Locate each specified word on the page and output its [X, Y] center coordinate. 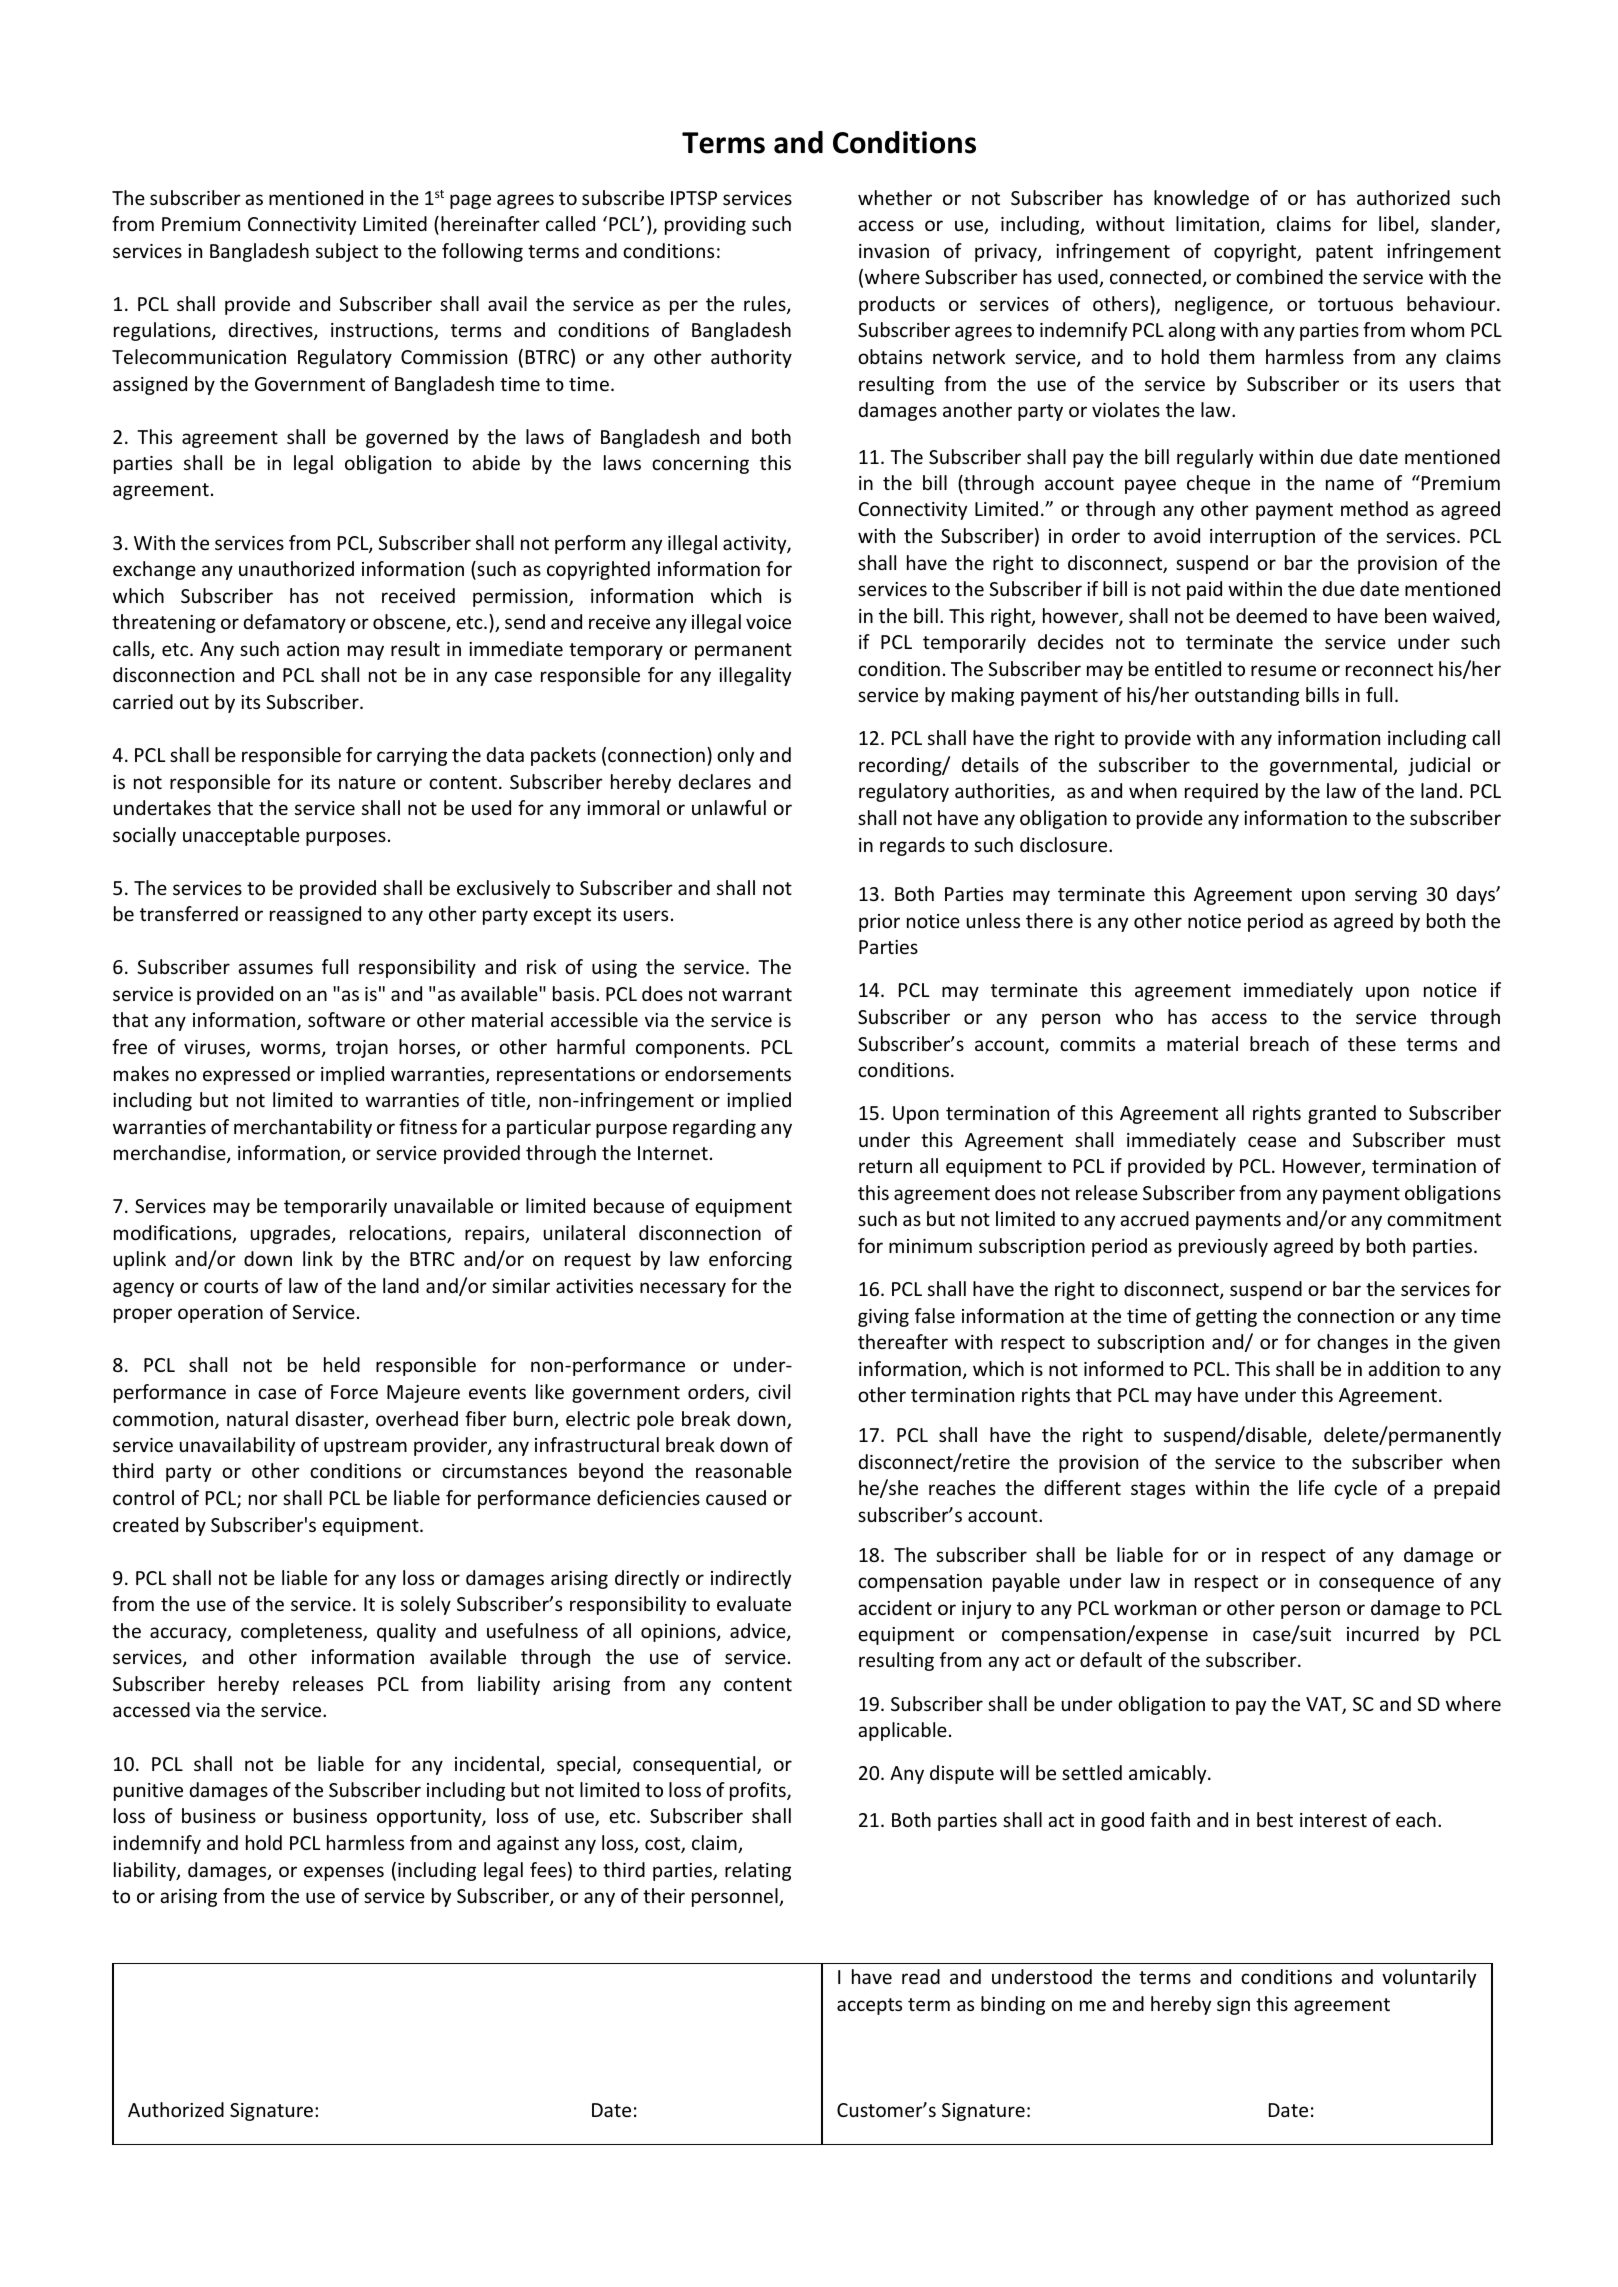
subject [347, 252]
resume [1283, 670]
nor [263, 1499]
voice [768, 622]
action [313, 649]
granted [1342, 1114]
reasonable [744, 1470]
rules [766, 305]
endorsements [728, 1073]
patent [1344, 253]
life [1311, 1487]
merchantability [303, 1128]
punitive [148, 1792]
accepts [869, 2006]
